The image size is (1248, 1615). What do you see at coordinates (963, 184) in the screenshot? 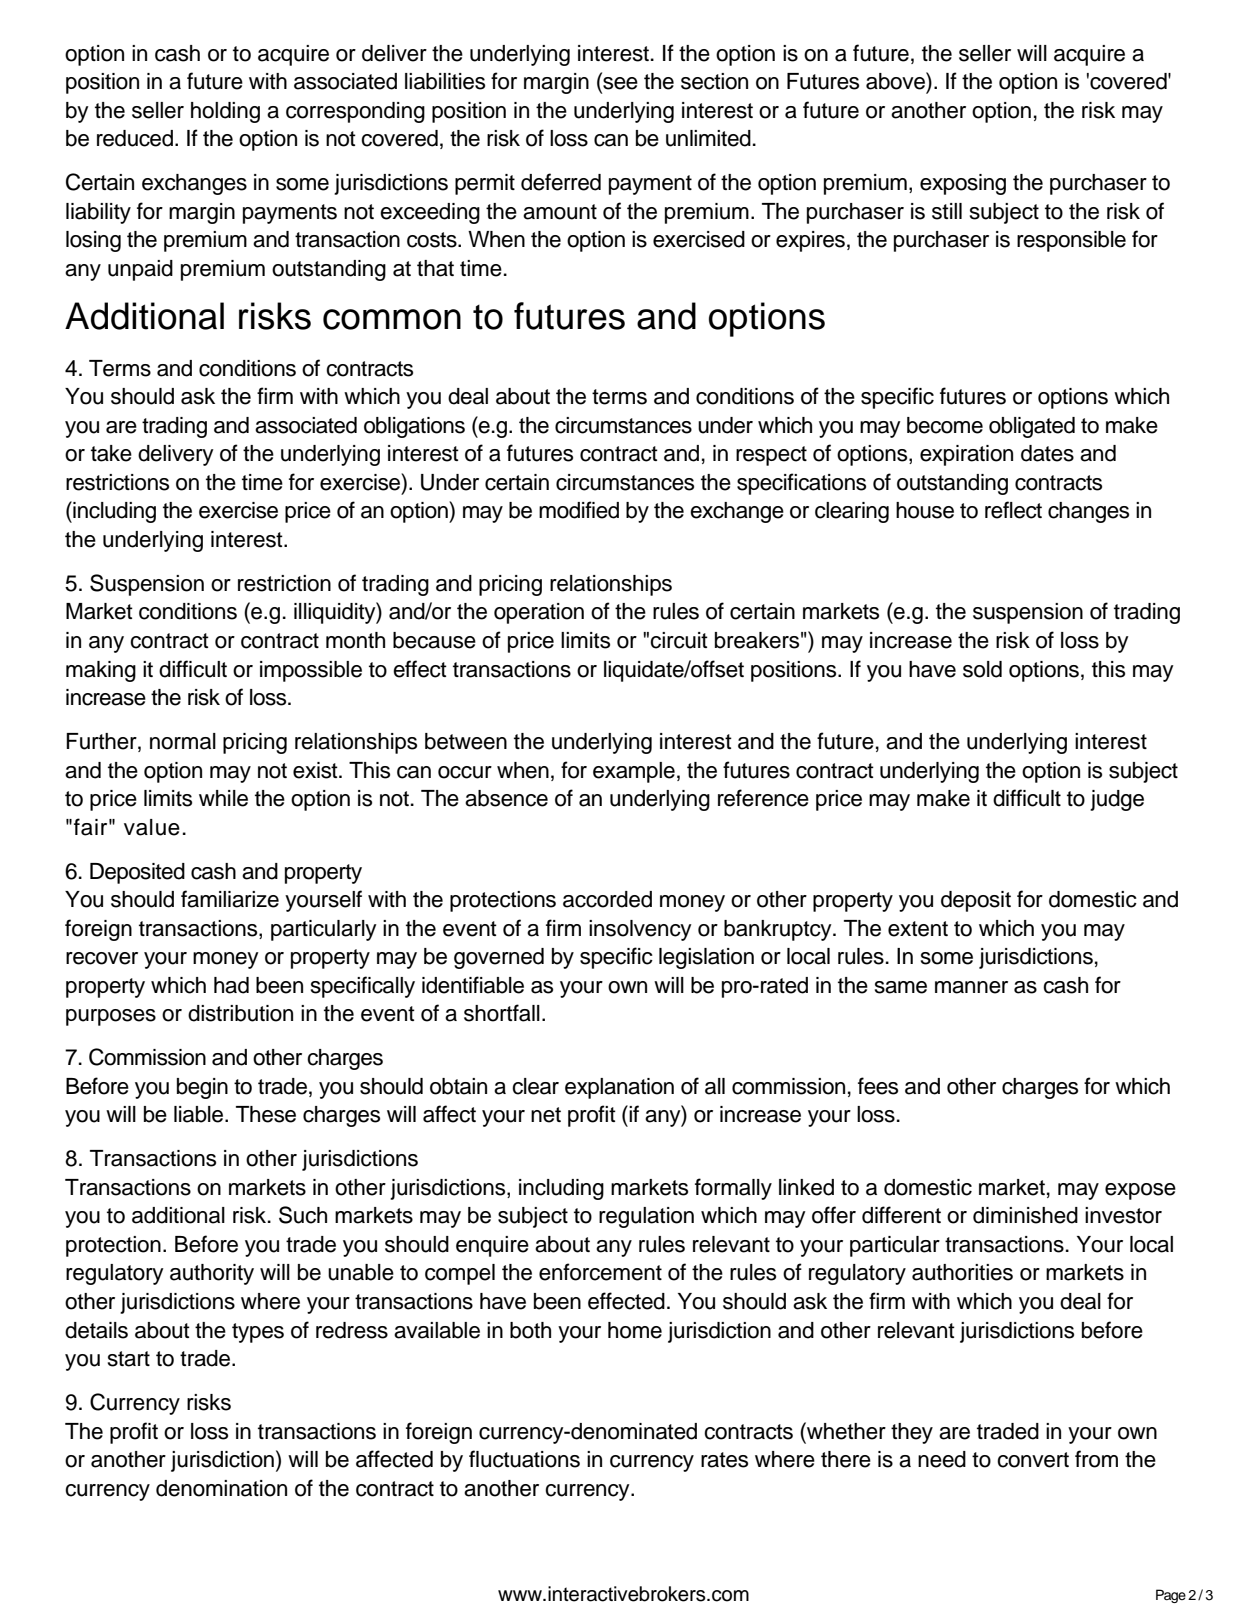
I see `exposing` at bounding box center [963, 184].
